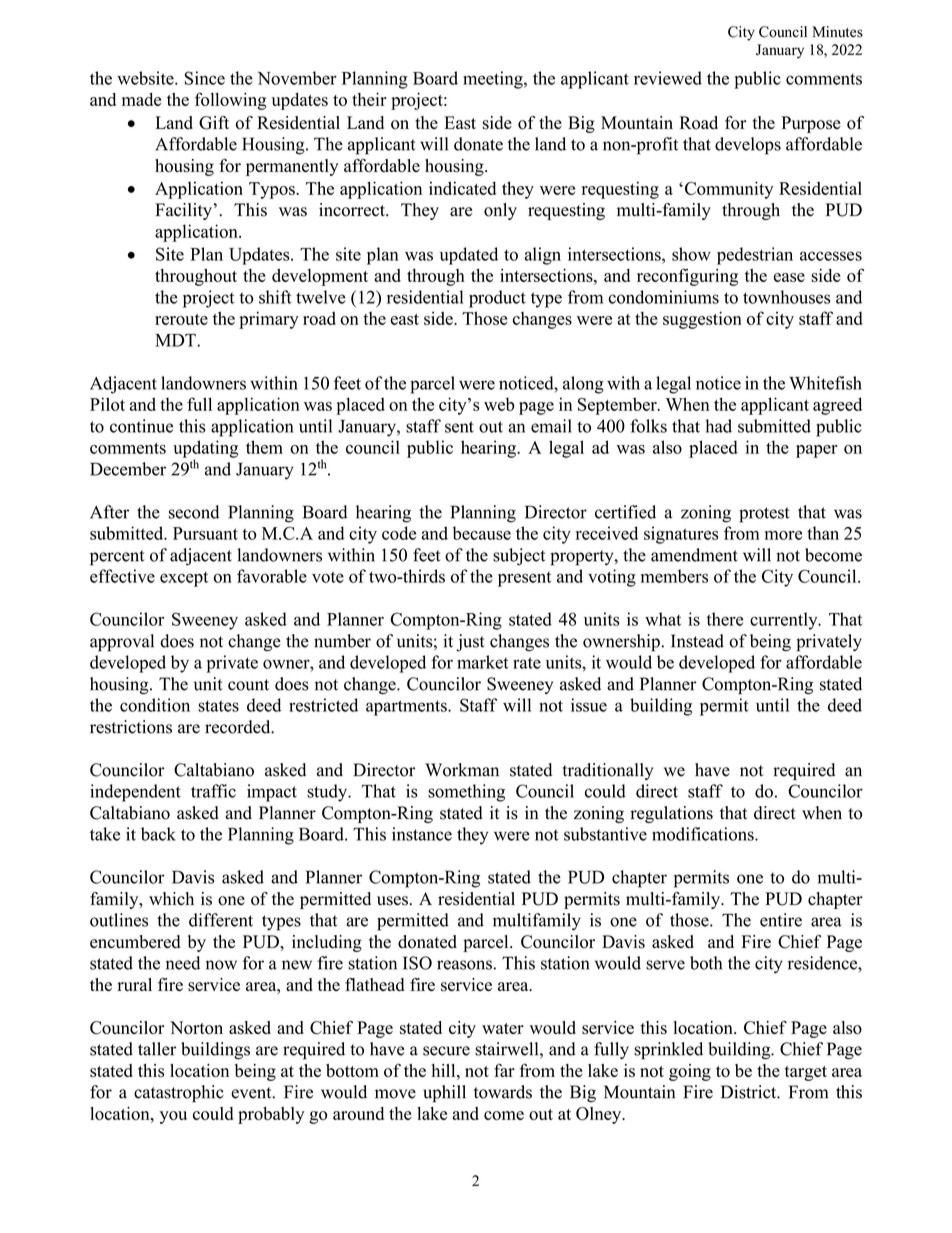  Describe the element at coordinates (181, 319) in the screenshot. I see `reroute` at that location.
